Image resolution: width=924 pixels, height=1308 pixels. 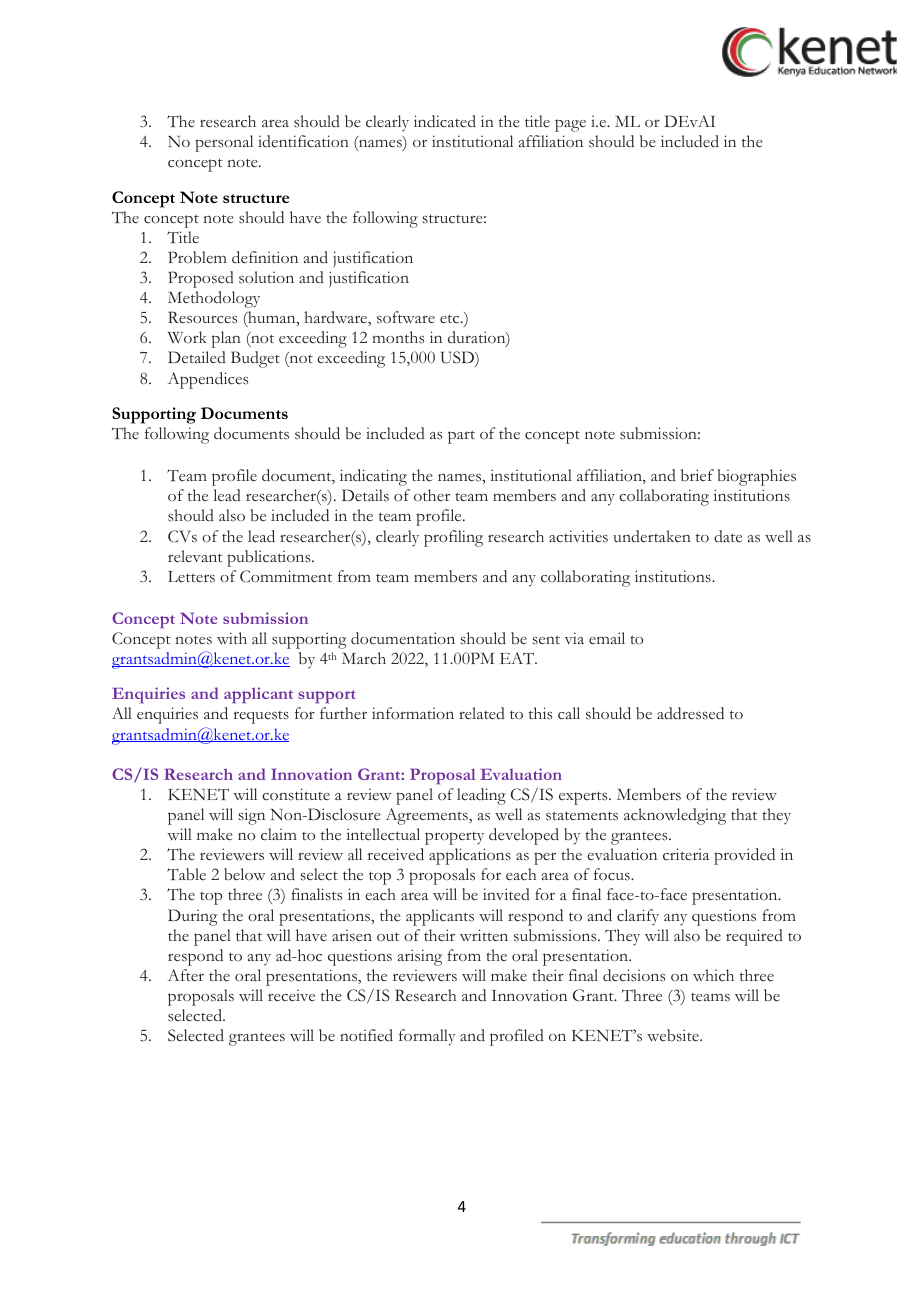 I want to click on claim, so click(x=279, y=834).
